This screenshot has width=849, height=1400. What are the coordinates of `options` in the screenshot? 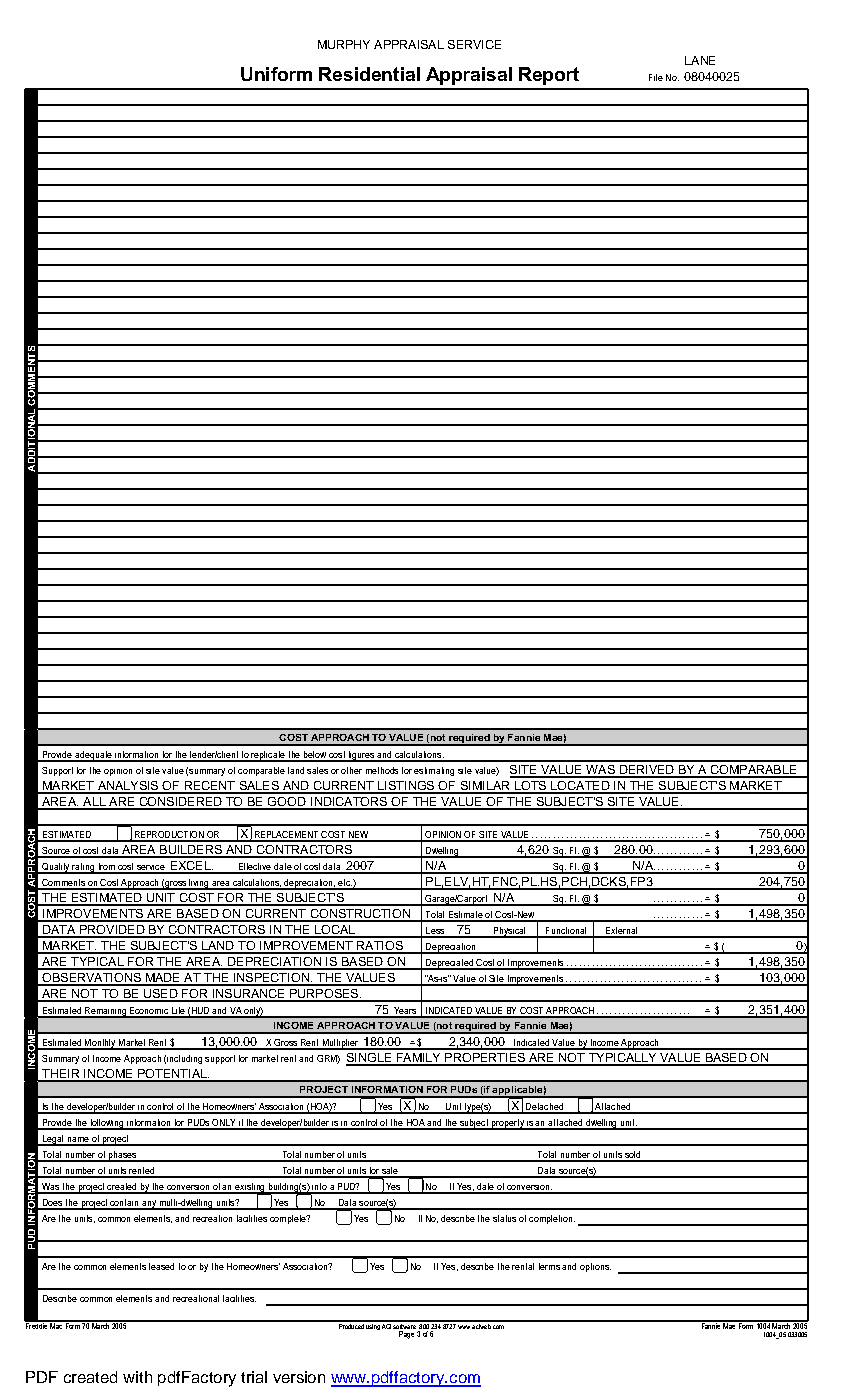 It's located at (595, 1267).
